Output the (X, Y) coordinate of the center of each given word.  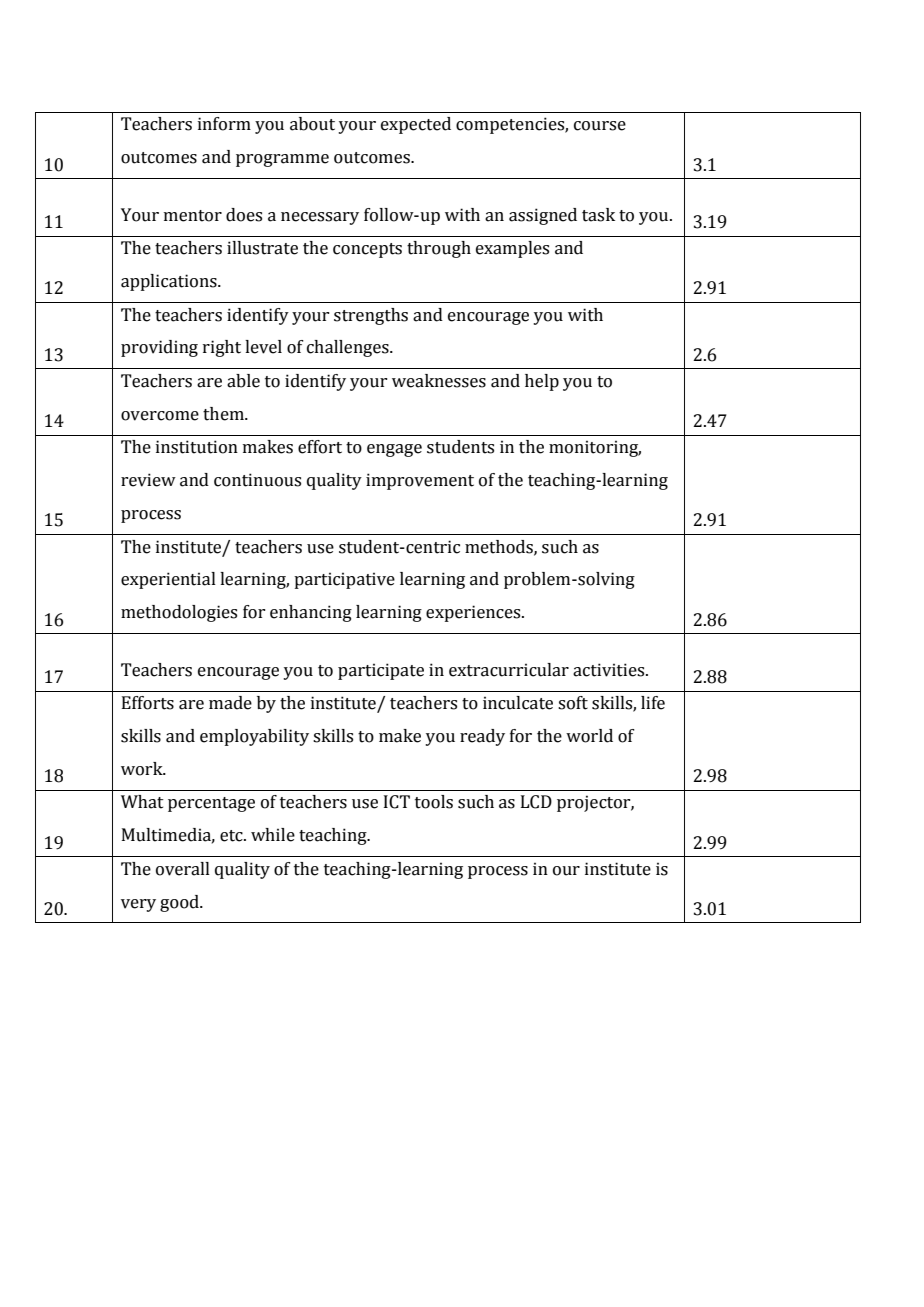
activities (610, 670)
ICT (397, 802)
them (224, 414)
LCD (536, 802)
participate (381, 671)
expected (416, 125)
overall (183, 869)
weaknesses (439, 381)
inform (224, 124)
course (600, 126)
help (542, 382)
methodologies (179, 613)
